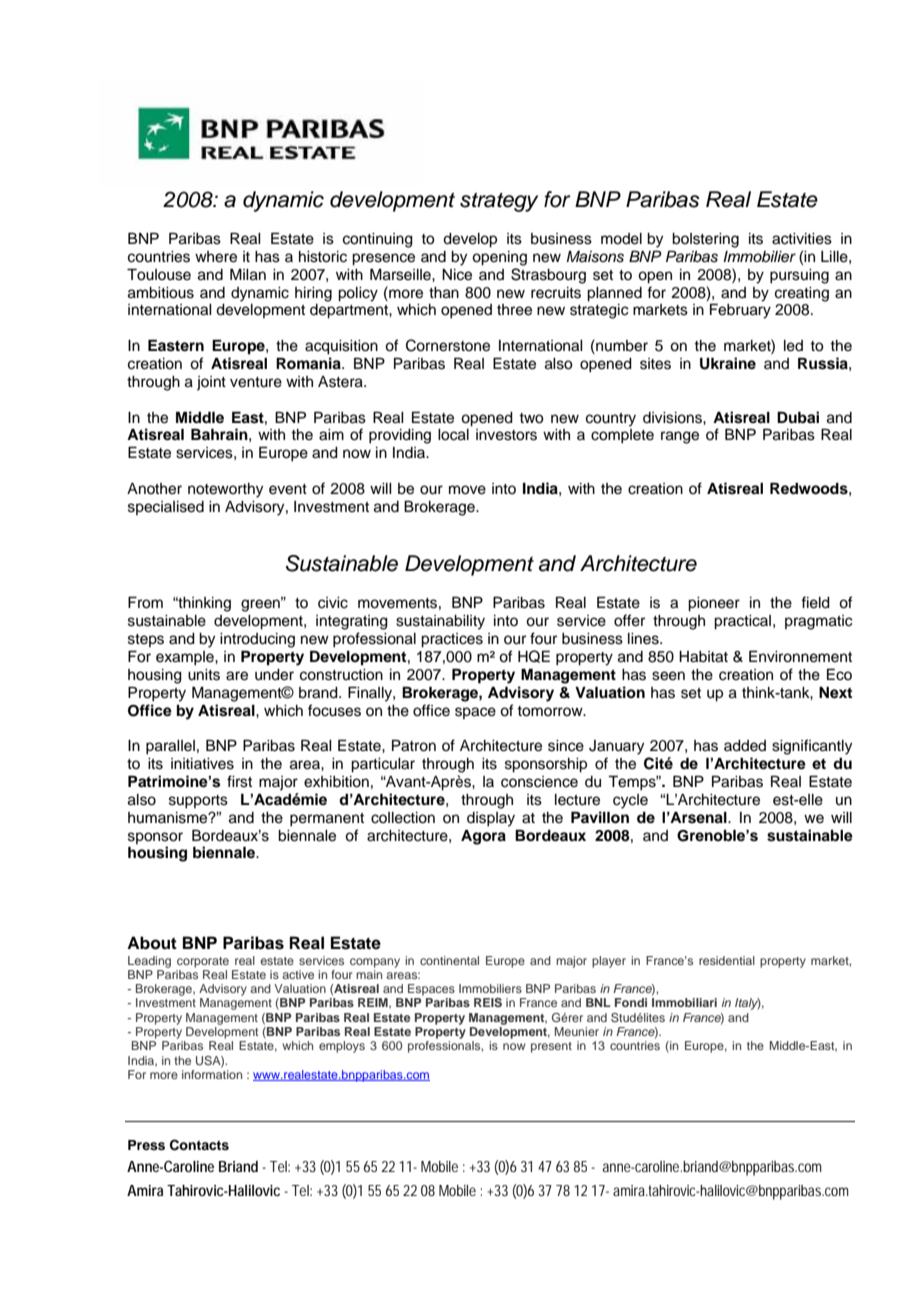 This screenshot has width=924, height=1308. I want to click on activities, so click(802, 239).
